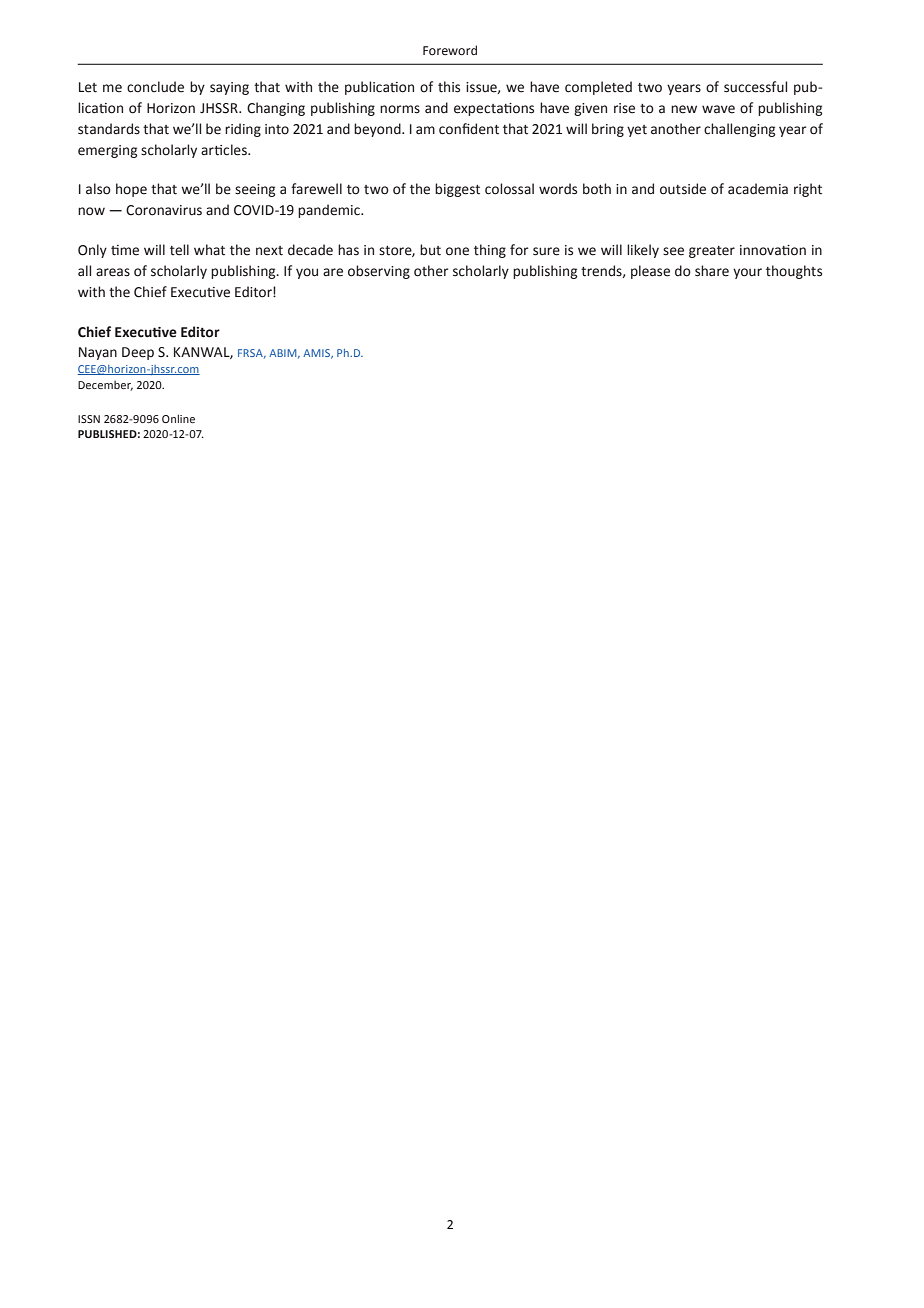  I want to click on Foreword, so click(450, 50).
